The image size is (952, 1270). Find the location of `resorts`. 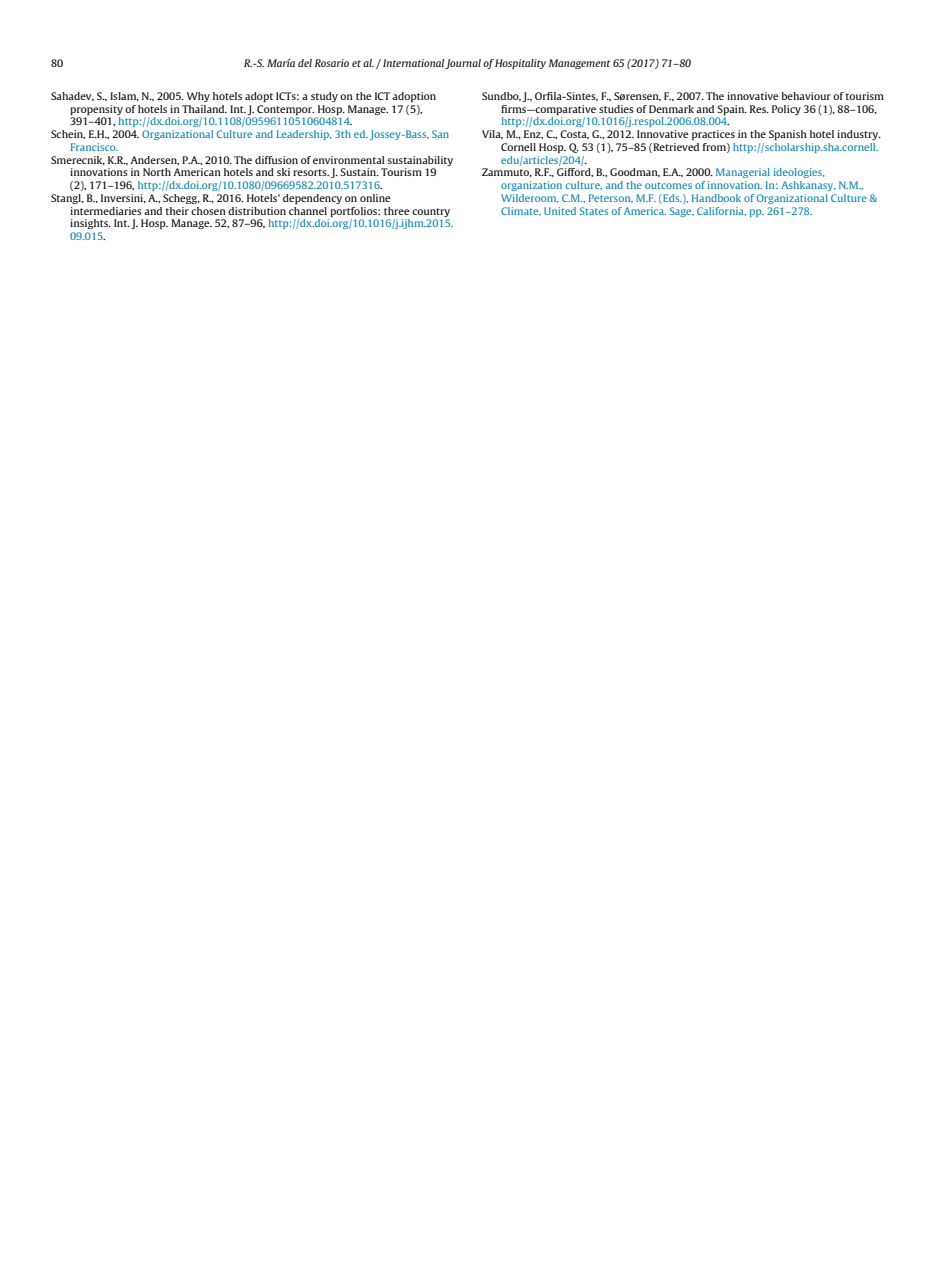

resorts is located at coordinates (311, 172).
